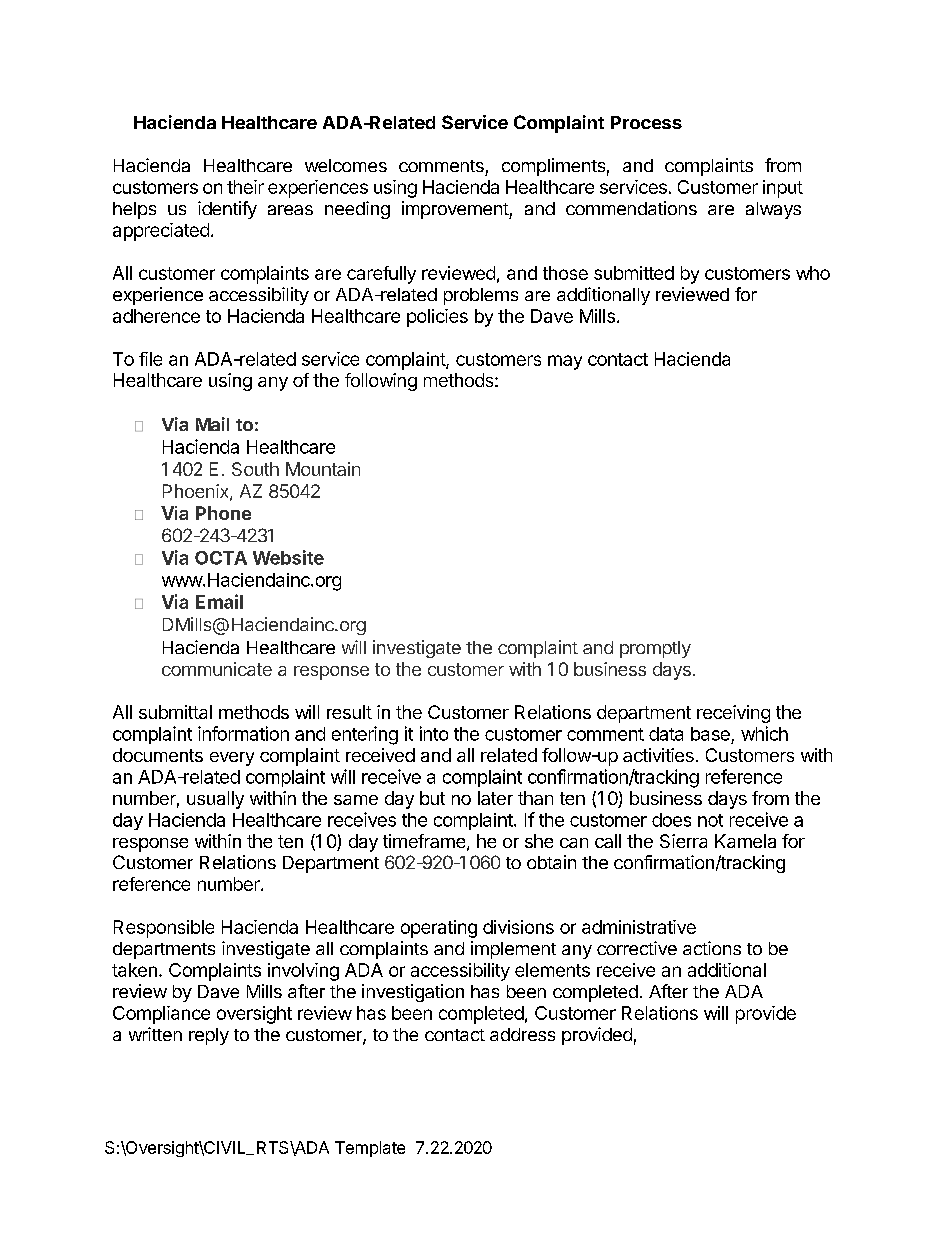 This image has width=952, height=1233. What do you see at coordinates (456, 210) in the image?
I see `improvement` at bounding box center [456, 210].
